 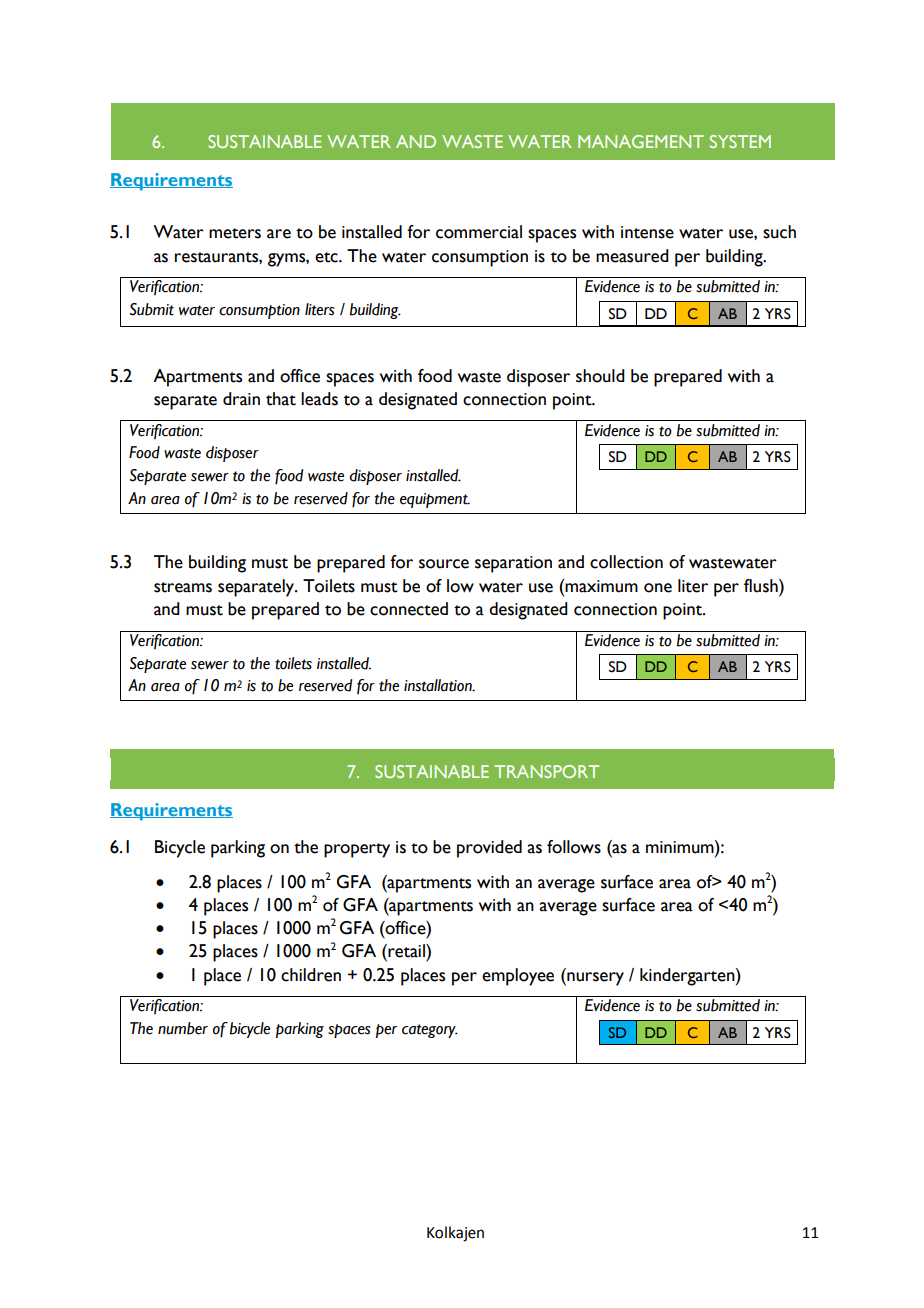 I want to click on children, so click(x=311, y=975).
